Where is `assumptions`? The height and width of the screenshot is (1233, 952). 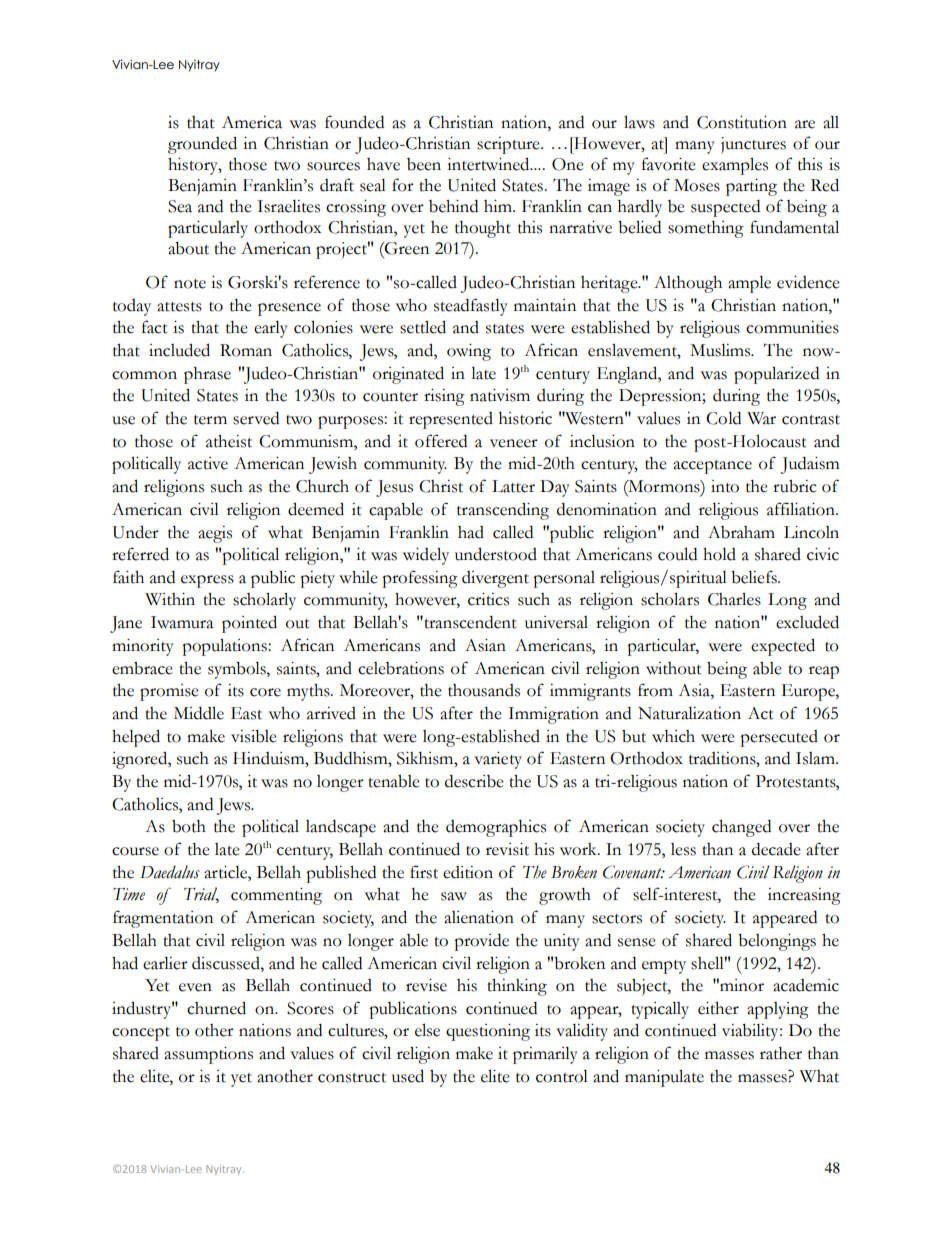 assumptions is located at coordinates (208, 1055).
